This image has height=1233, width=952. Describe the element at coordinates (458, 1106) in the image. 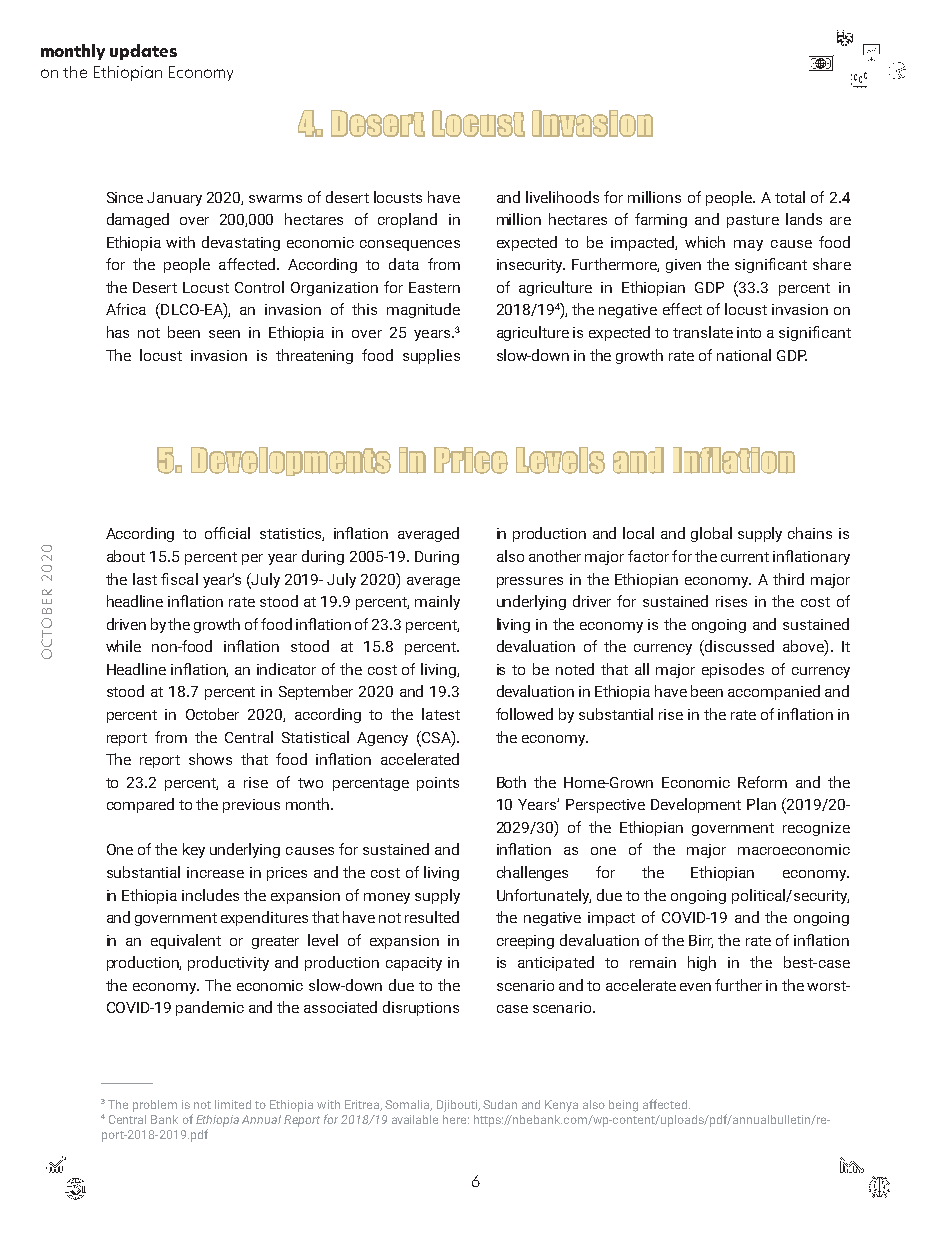

I see `Djibouti` at that location.
